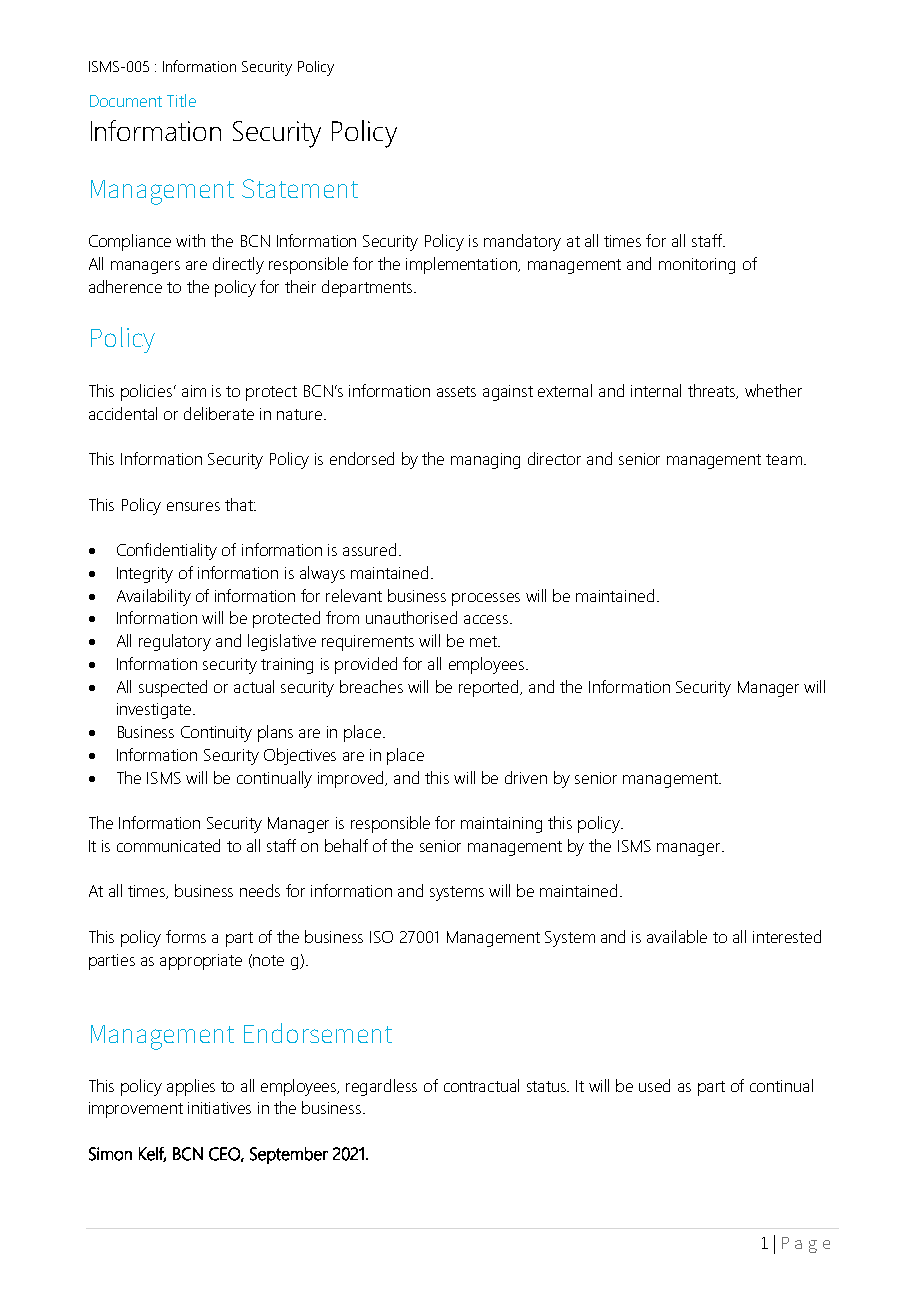 The width and height of the screenshot is (924, 1309). Describe the element at coordinates (713, 391) in the screenshot. I see `threats` at that location.
